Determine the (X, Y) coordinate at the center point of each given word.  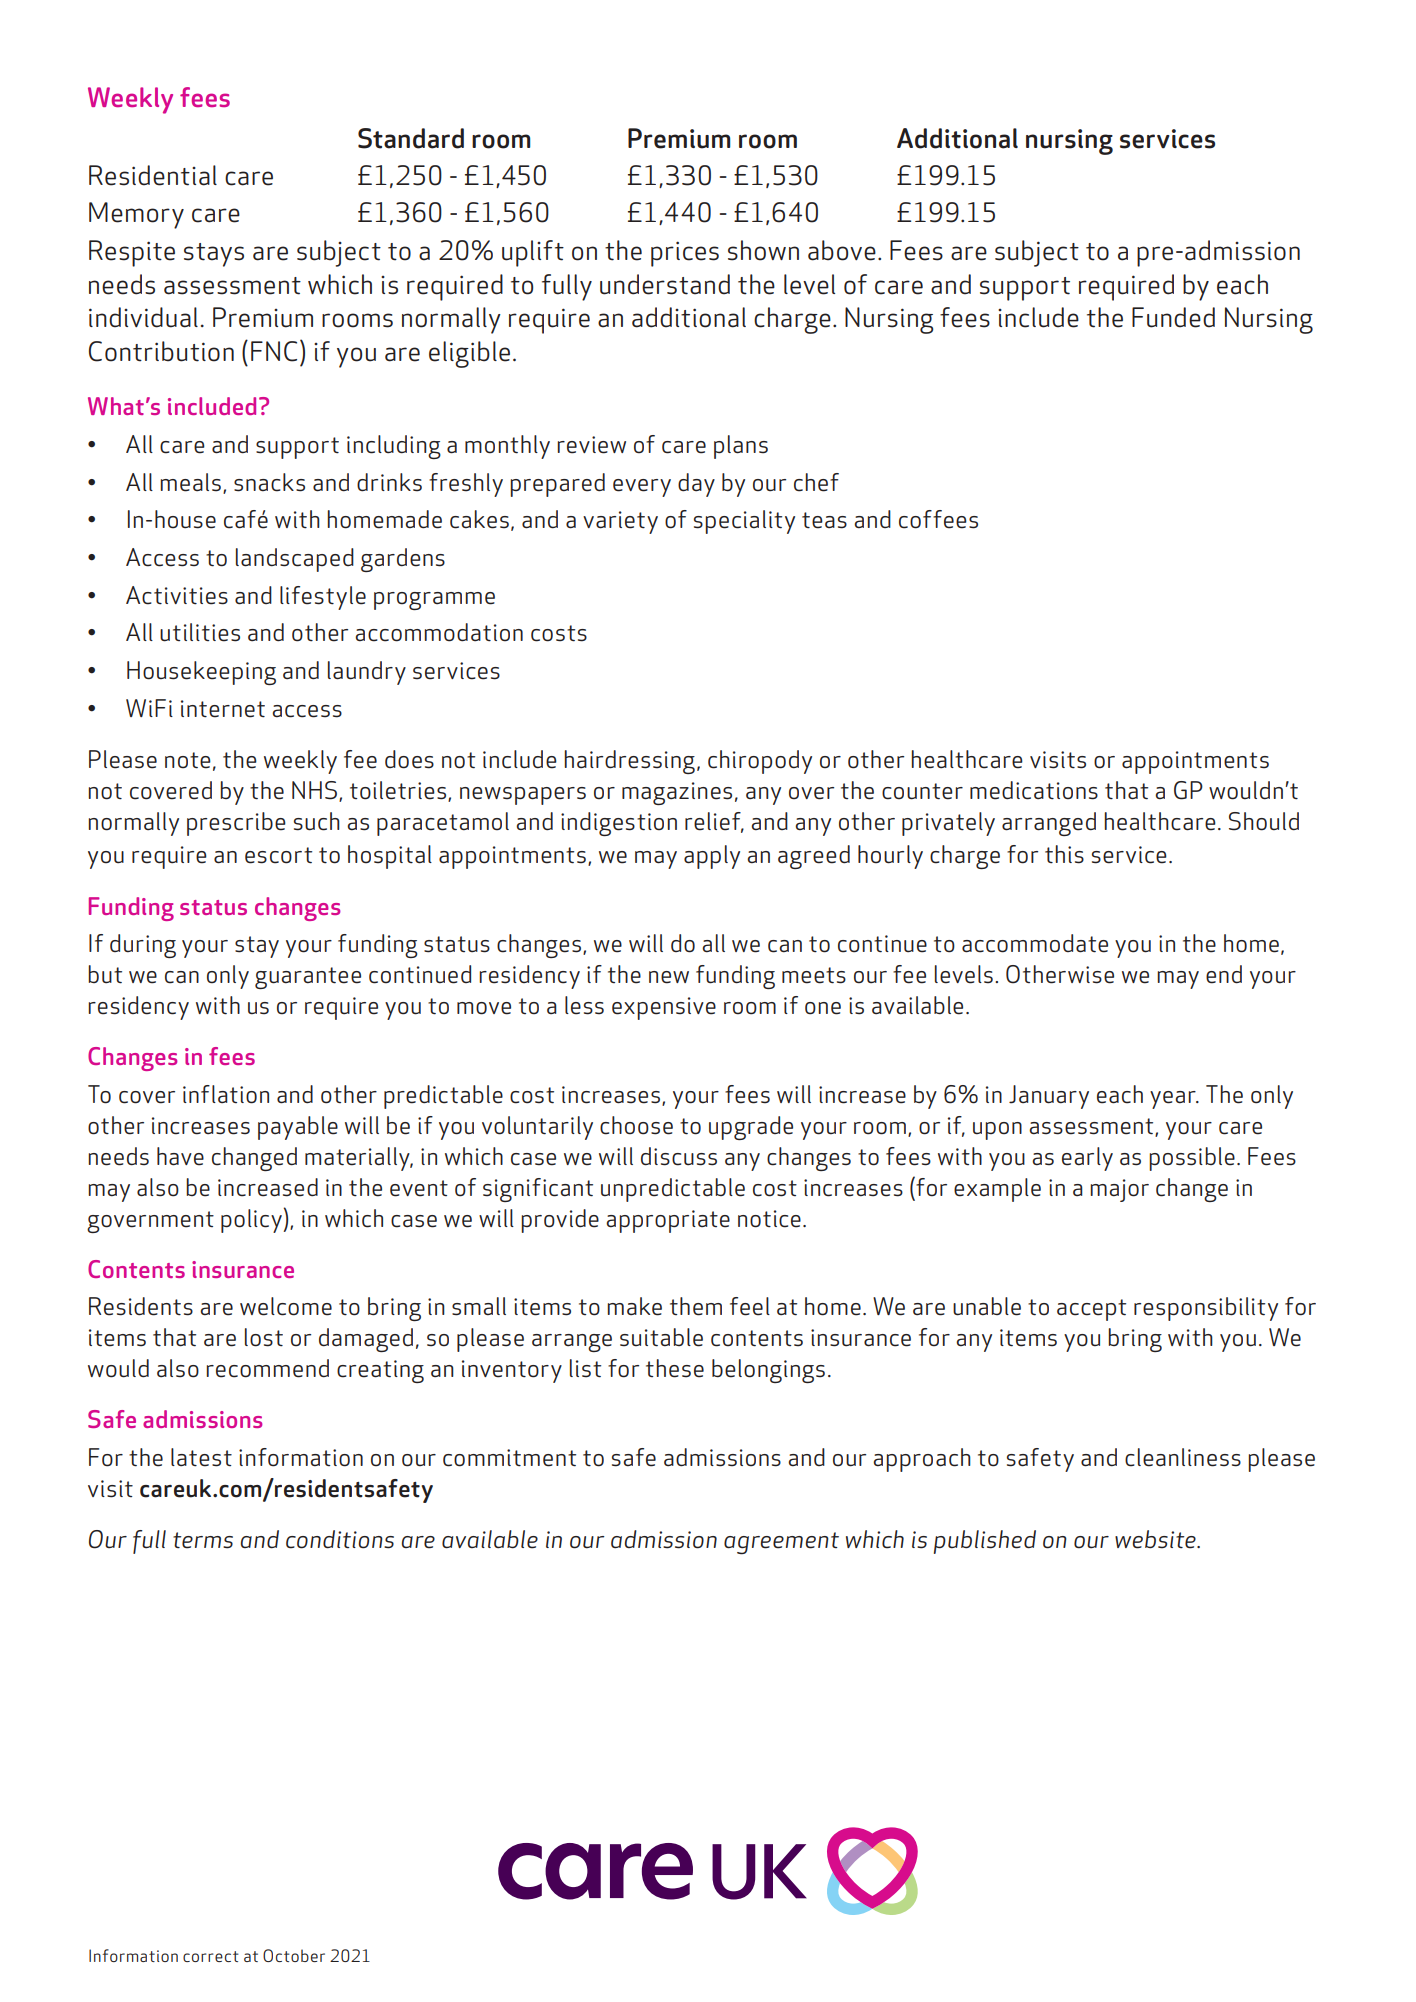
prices (685, 254)
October (294, 1955)
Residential (153, 175)
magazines (677, 793)
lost (264, 1337)
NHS (314, 790)
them (696, 1306)
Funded (1173, 317)
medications (1034, 790)
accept (1091, 1310)
